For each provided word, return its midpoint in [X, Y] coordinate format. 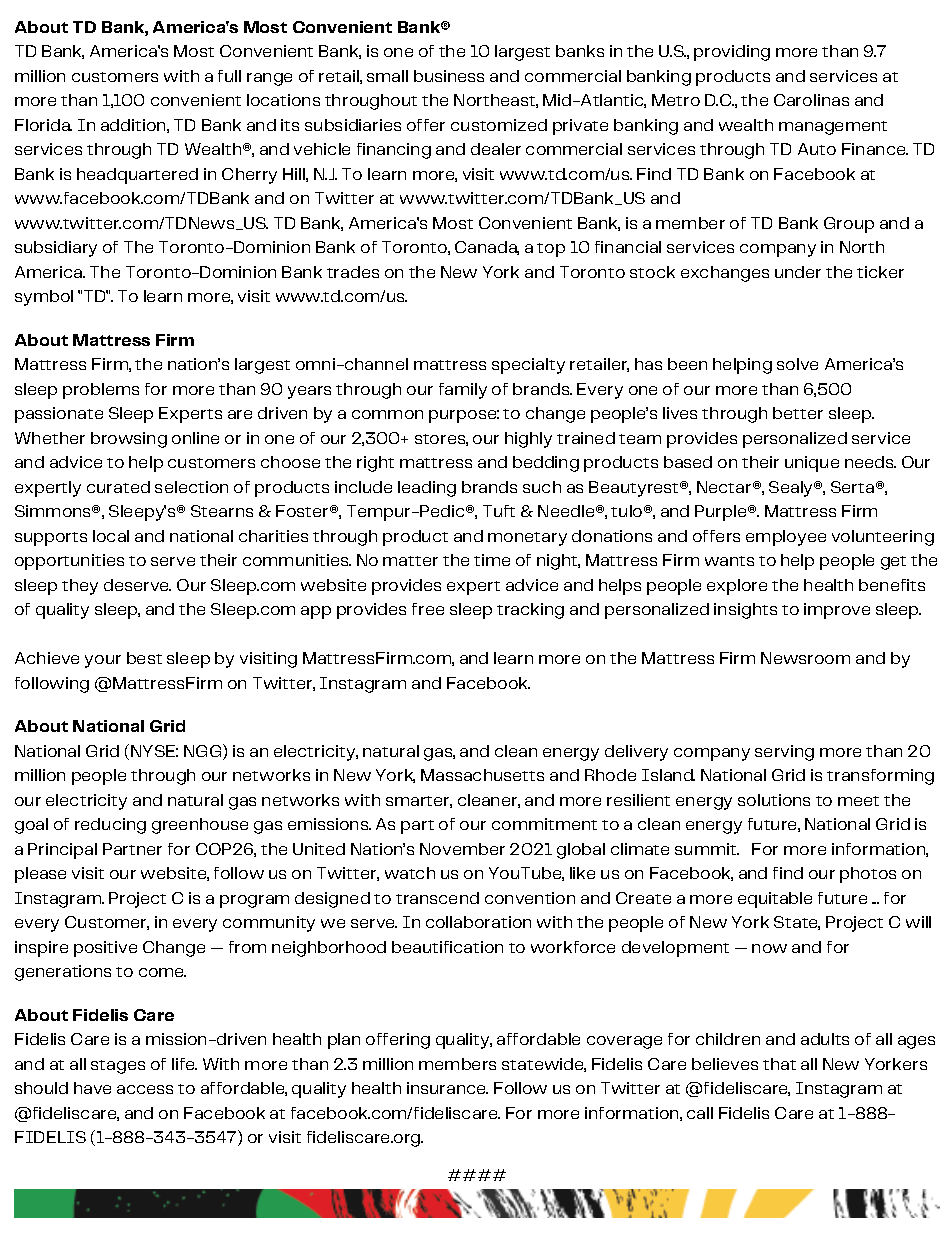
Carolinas [811, 100]
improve [837, 611]
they [80, 587]
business [449, 76]
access [145, 1089]
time [492, 560]
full [229, 76]
